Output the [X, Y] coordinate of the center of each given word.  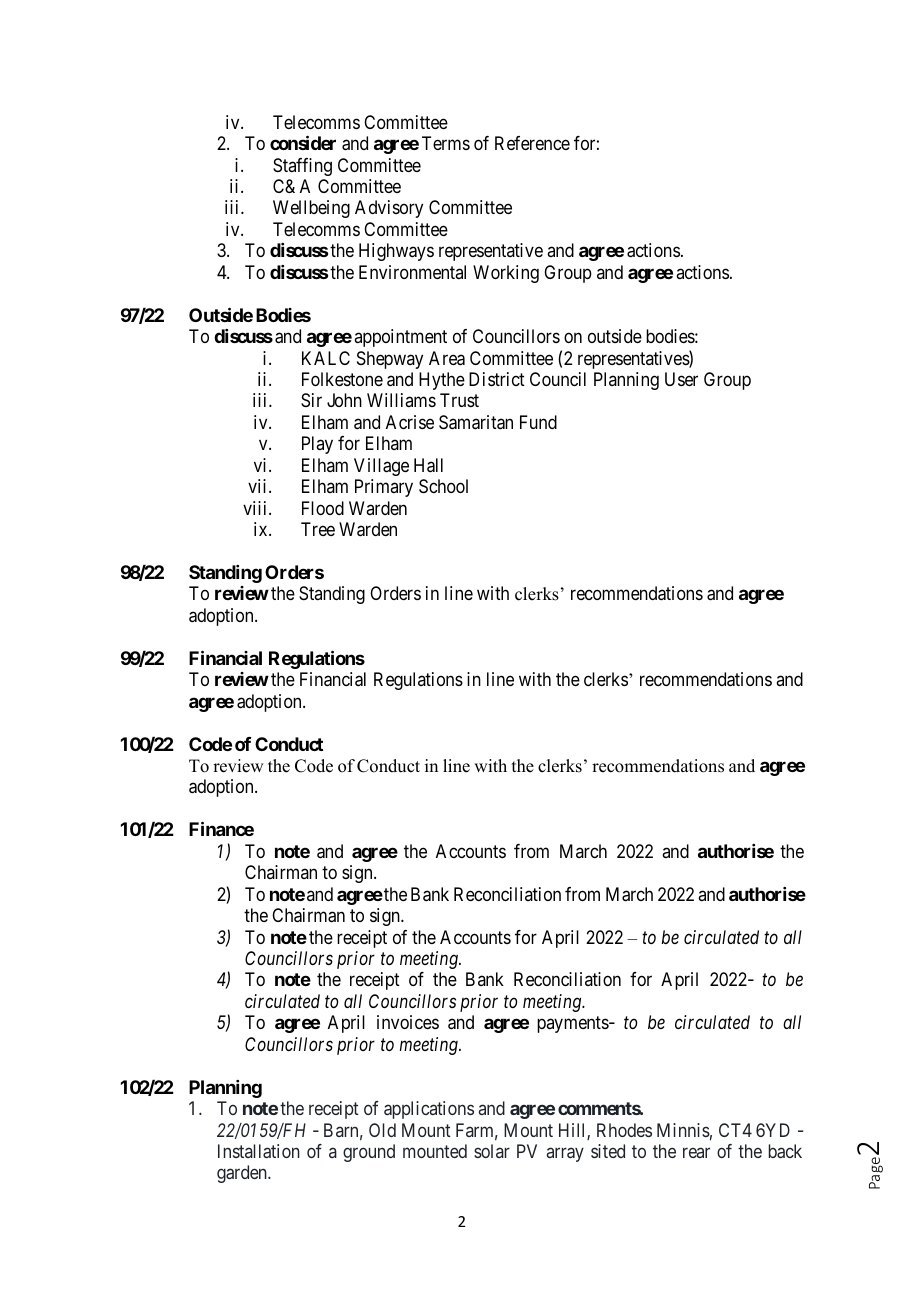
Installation [259, 1151]
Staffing [302, 167]
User [681, 379]
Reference [532, 143]
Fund [538, 422]
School [443, 486]
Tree [318, 529]
